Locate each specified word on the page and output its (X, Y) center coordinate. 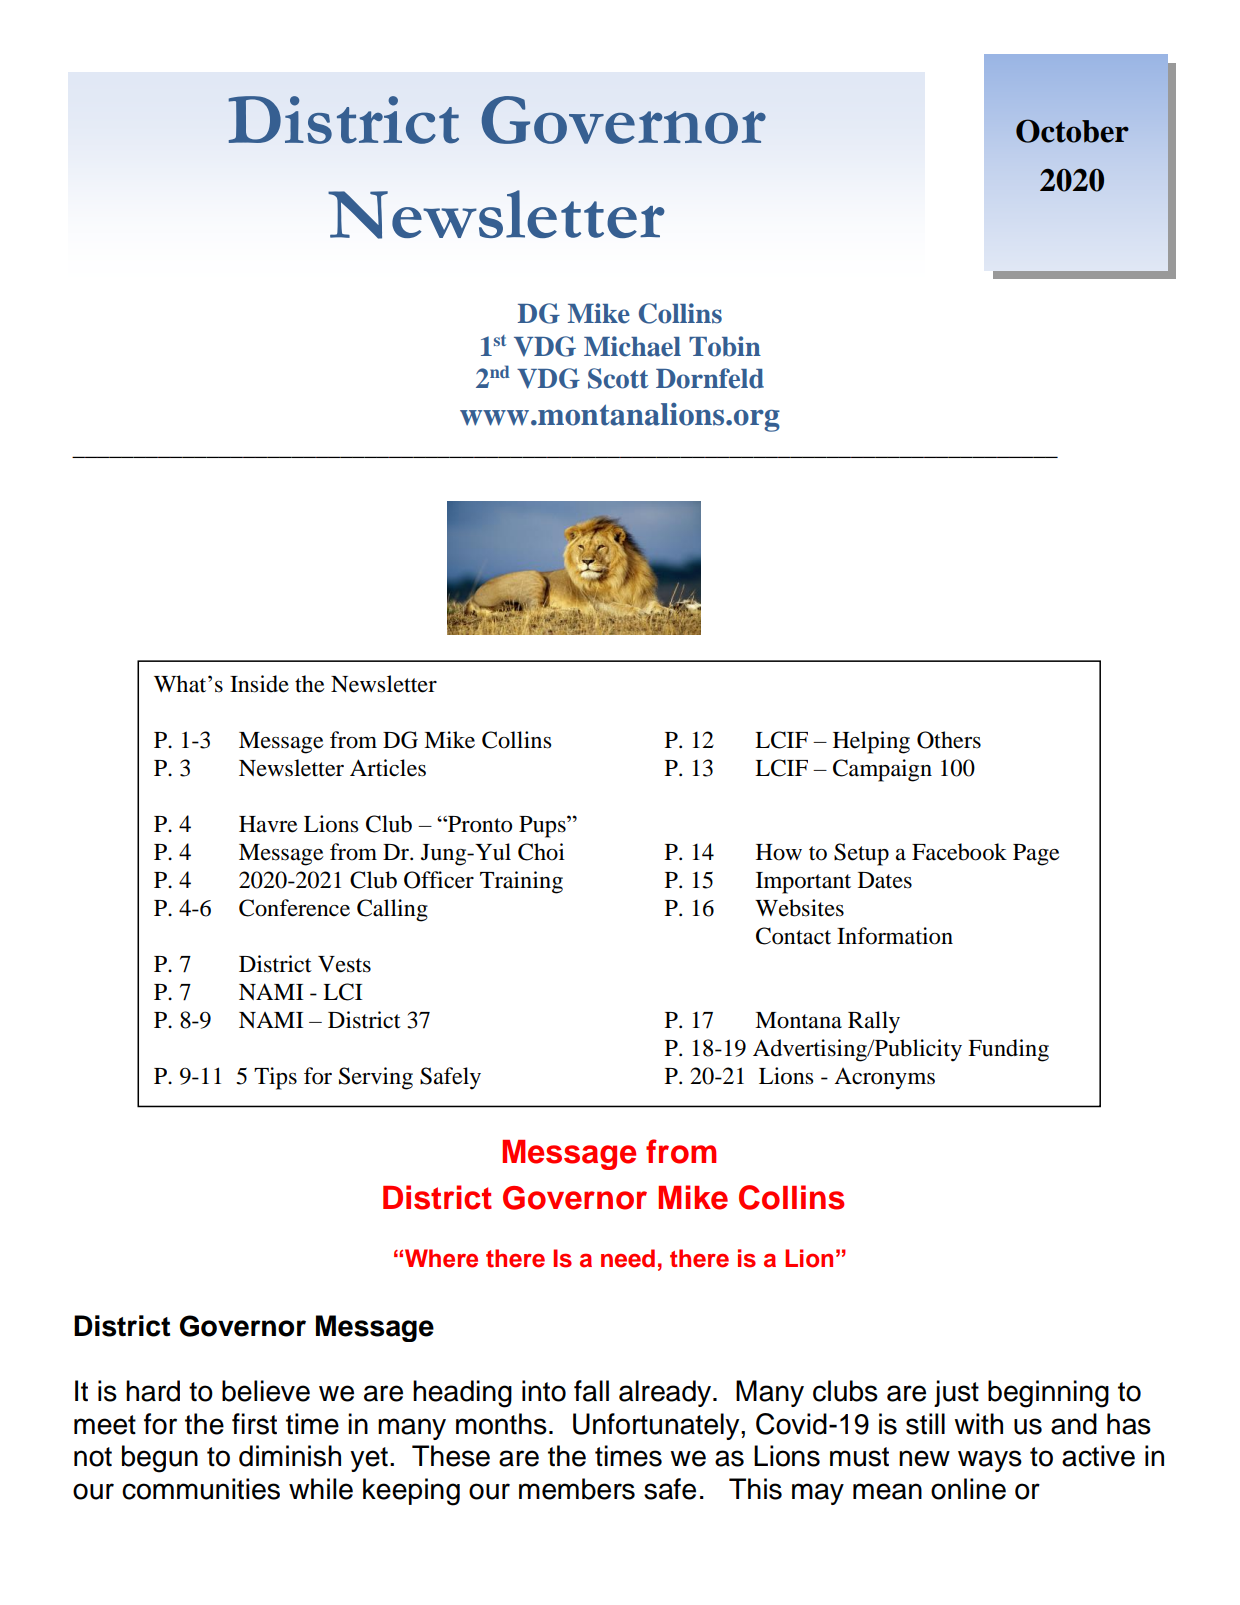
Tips (275, 1078)
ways (990, 1461)
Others (949, 740)
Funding (1008, 1050)
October (1072, 131)
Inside (259, 684)
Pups (543, 827)
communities (201, 1489)
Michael (632, 346)
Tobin (725, 346)
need (628, 1258)
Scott (618, 378)
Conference (294, 908)
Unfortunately (657, 1426)
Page (1036, 855)
